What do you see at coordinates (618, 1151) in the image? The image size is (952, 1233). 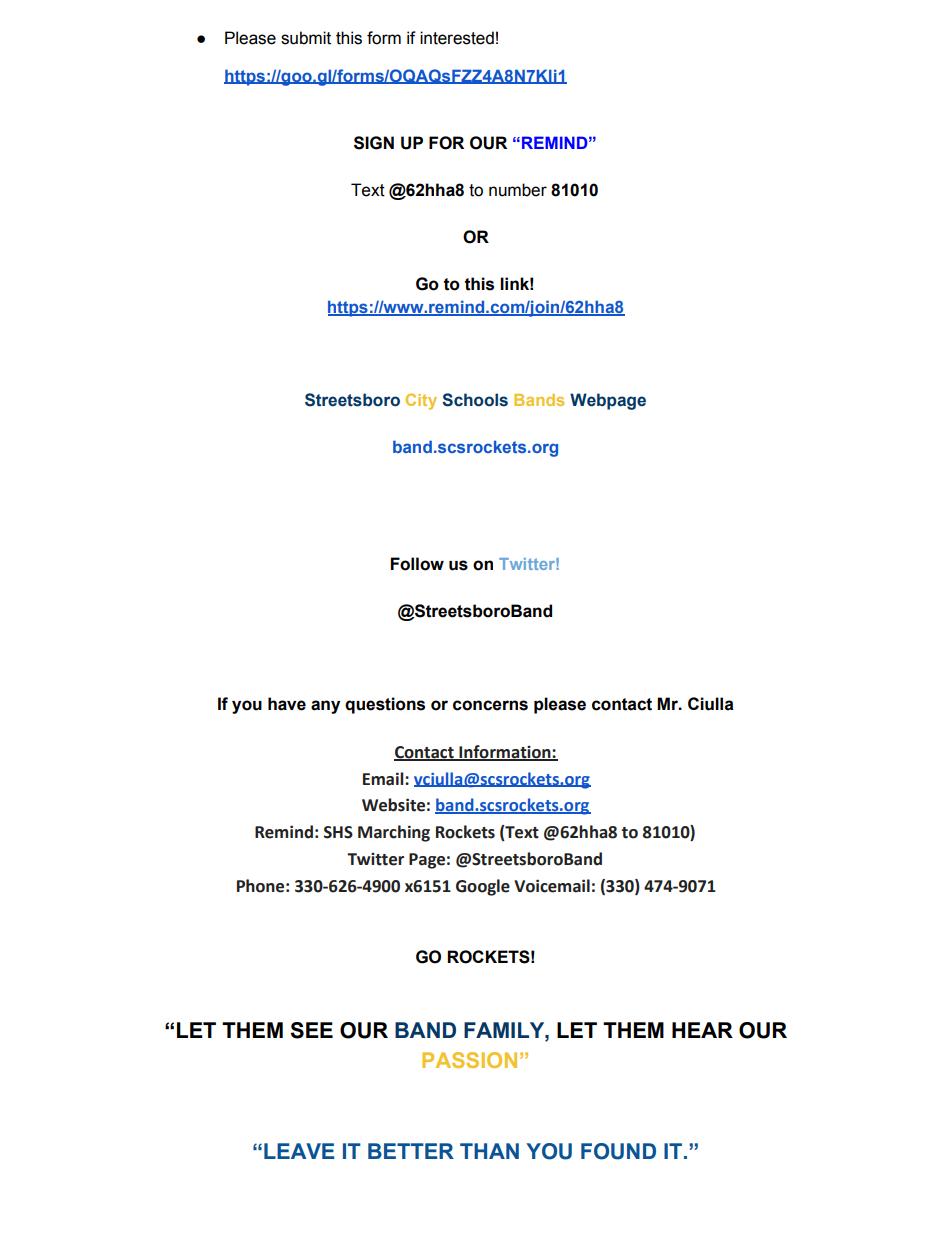 I see `FOUND` at bounding box center [618, 1151].
